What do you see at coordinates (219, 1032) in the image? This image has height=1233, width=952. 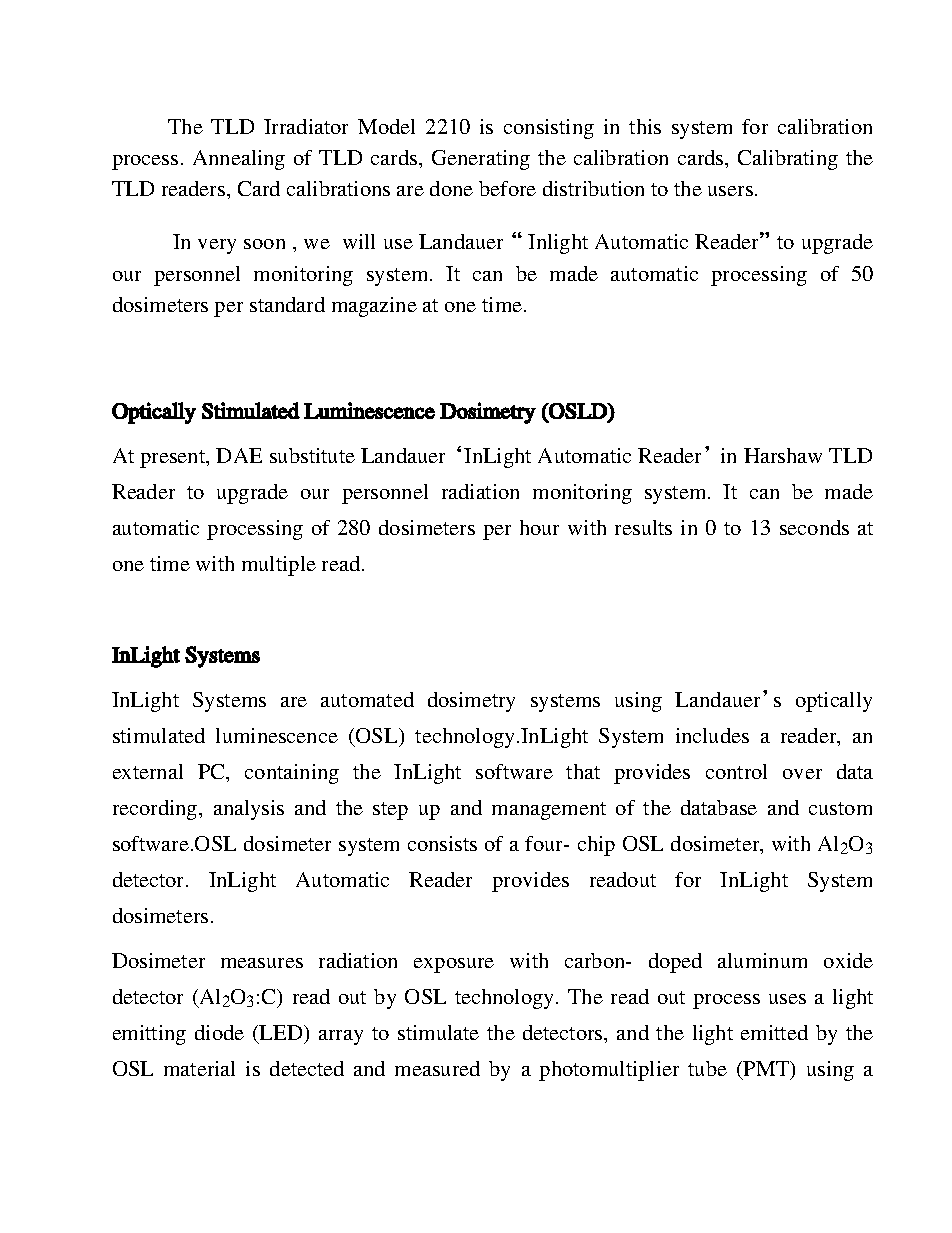 I see `diode` at bounding box center [219, 1032].
